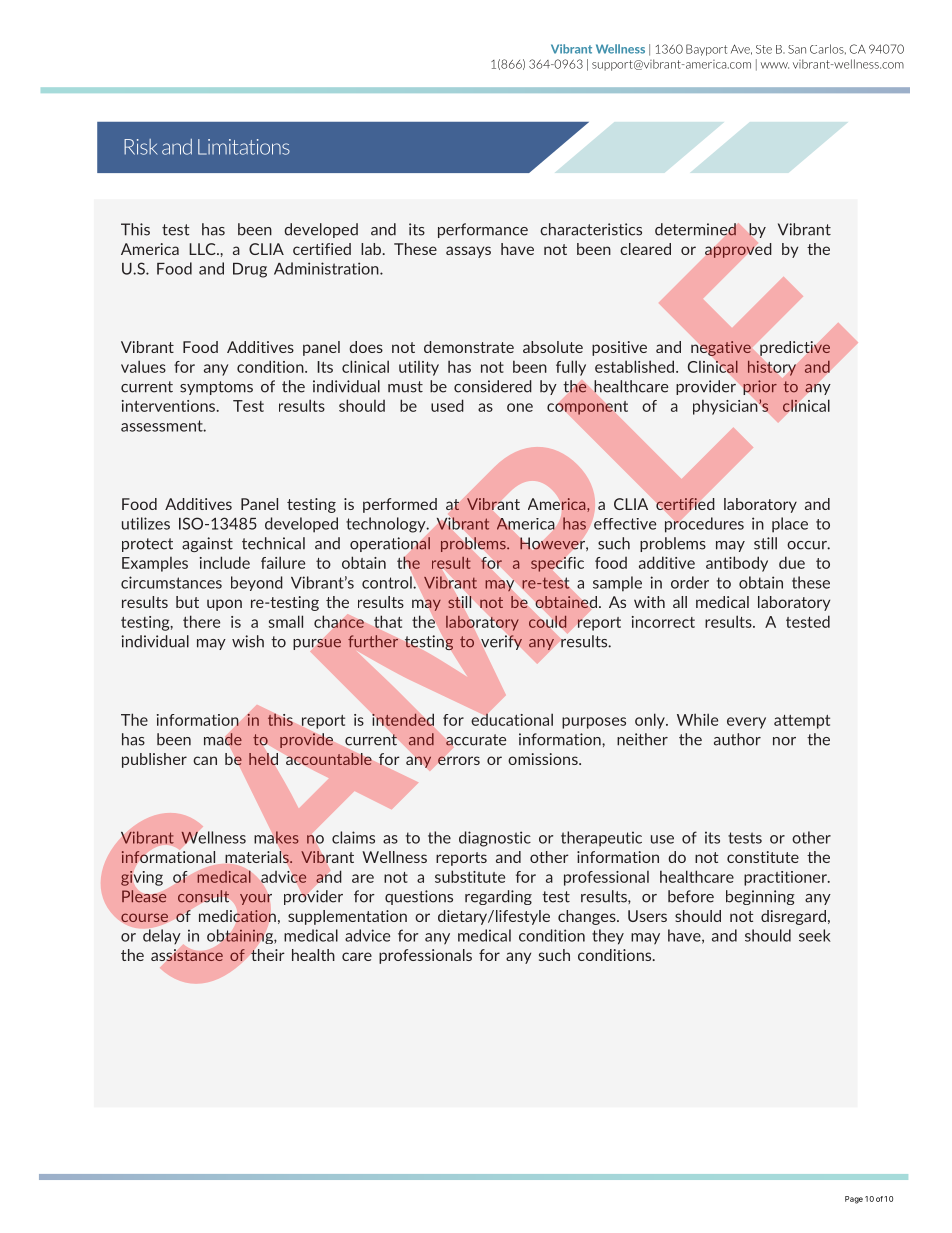  What do you see at coordinates (501, 642) in the screenshot?
I see `verify` at bounding box center [501, 642].
